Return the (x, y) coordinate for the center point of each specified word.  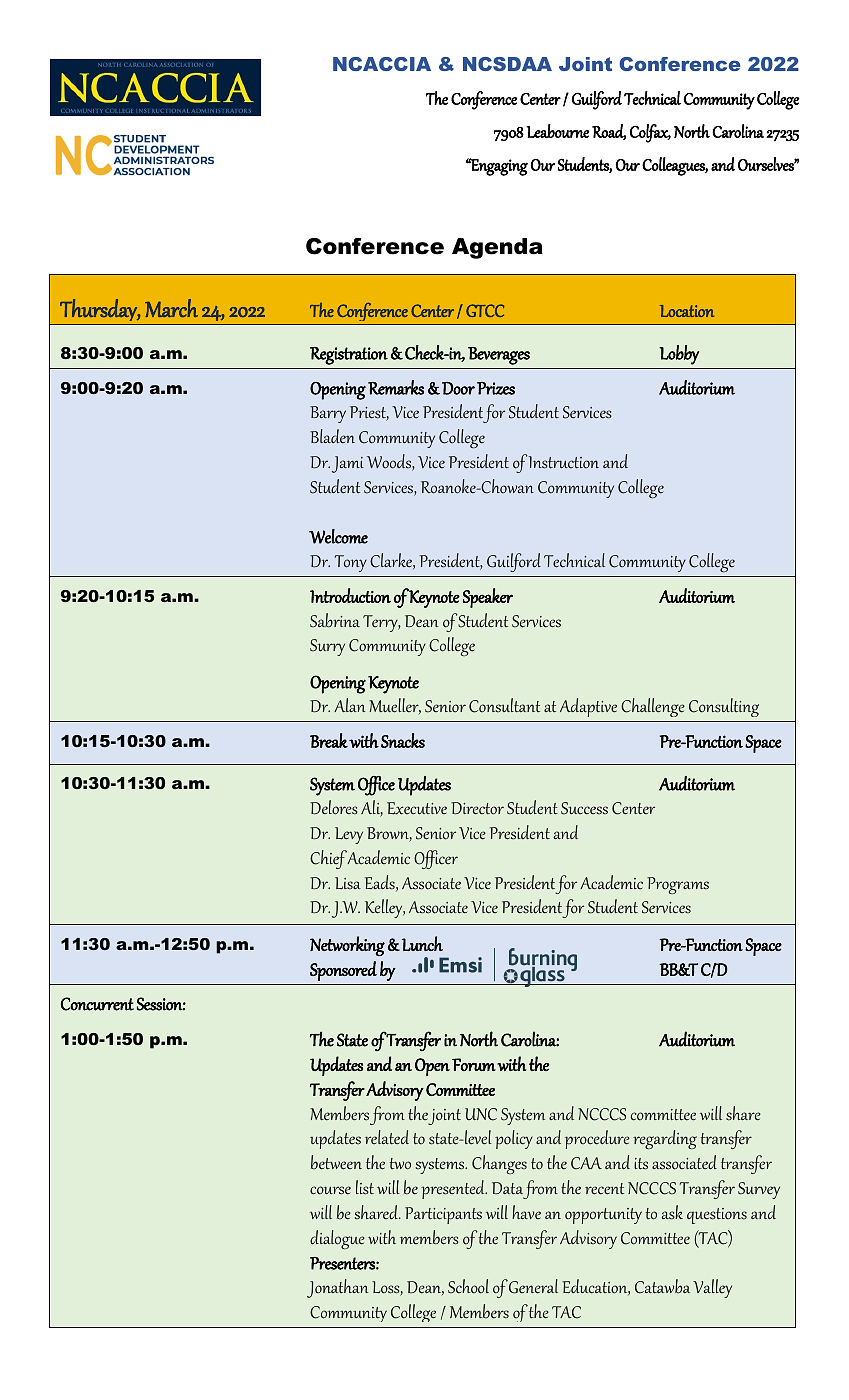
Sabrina (335, 620)
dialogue (337, 1239)
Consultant (504, 705)
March (171, 308)
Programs (678, 885)
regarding (665, 1139)
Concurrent (97, 1004)
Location (687, 311)
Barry (328, 414)
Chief (329, 859)
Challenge (653, 707)
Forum (474, 1064)
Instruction (563, 462)
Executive (417, 808)
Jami (348, 464)
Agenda (497, 248)
